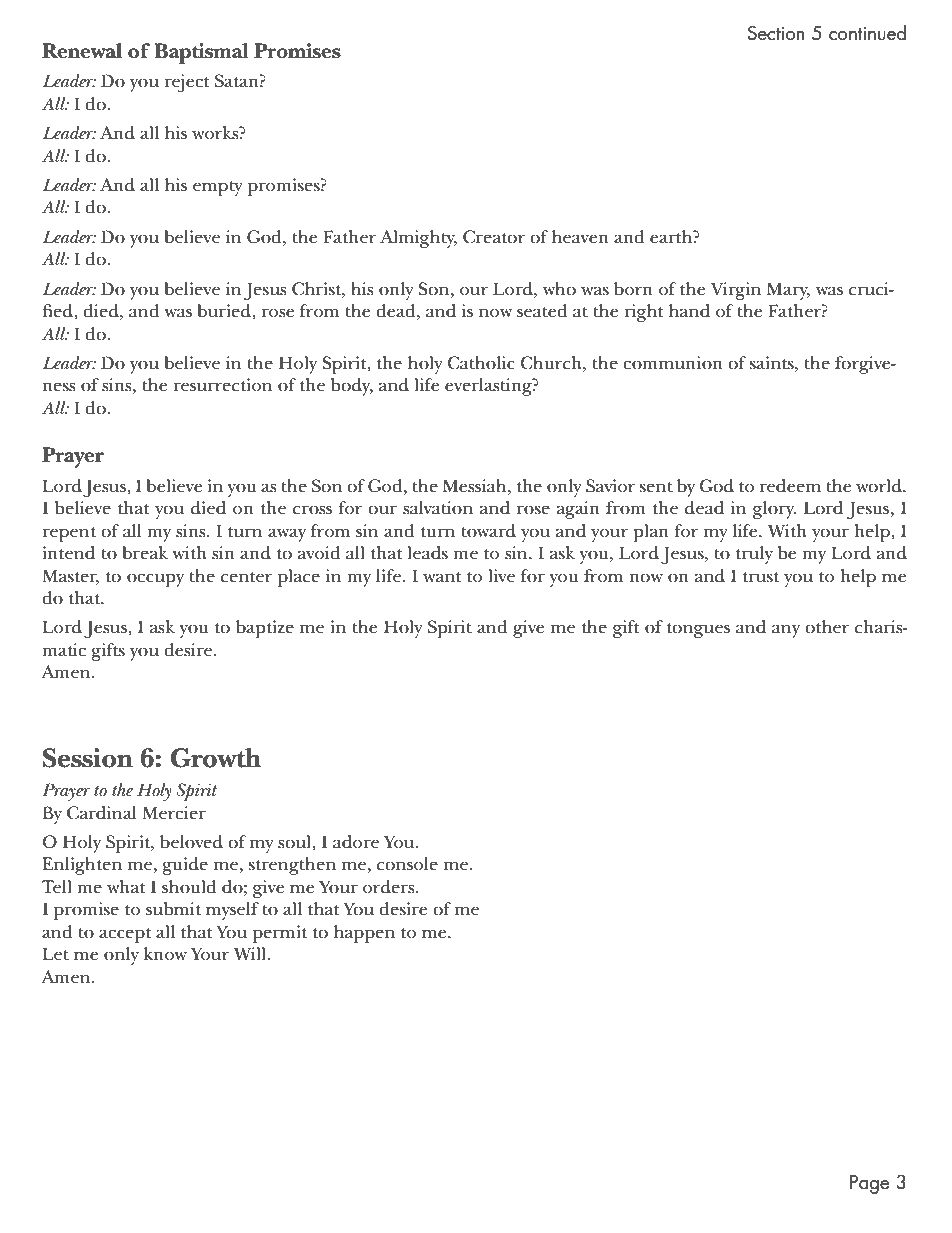 The width and height of the page is (952, 1233). Describe the element at coordinates (494, 237) in the page. I see `Creator` at that location.
